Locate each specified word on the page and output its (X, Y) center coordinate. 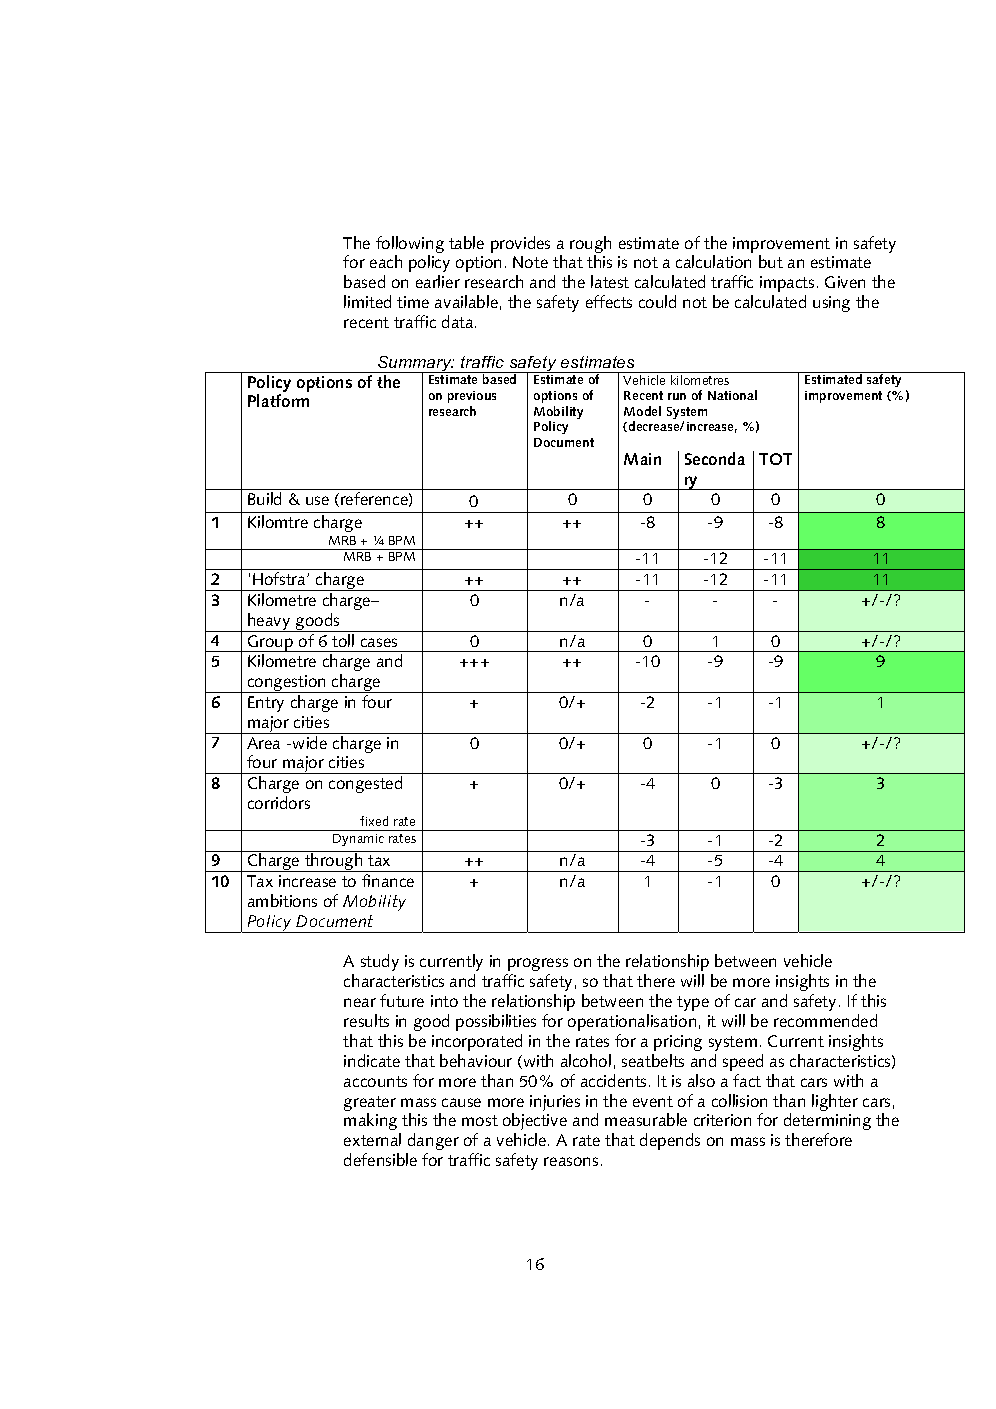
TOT (775, 459)
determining (827, 1121)
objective (535, 1121)
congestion (286, 684)
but (771, 261)
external (372, 1139)
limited (367, 301)
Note (530, 262)
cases (379, 642)
